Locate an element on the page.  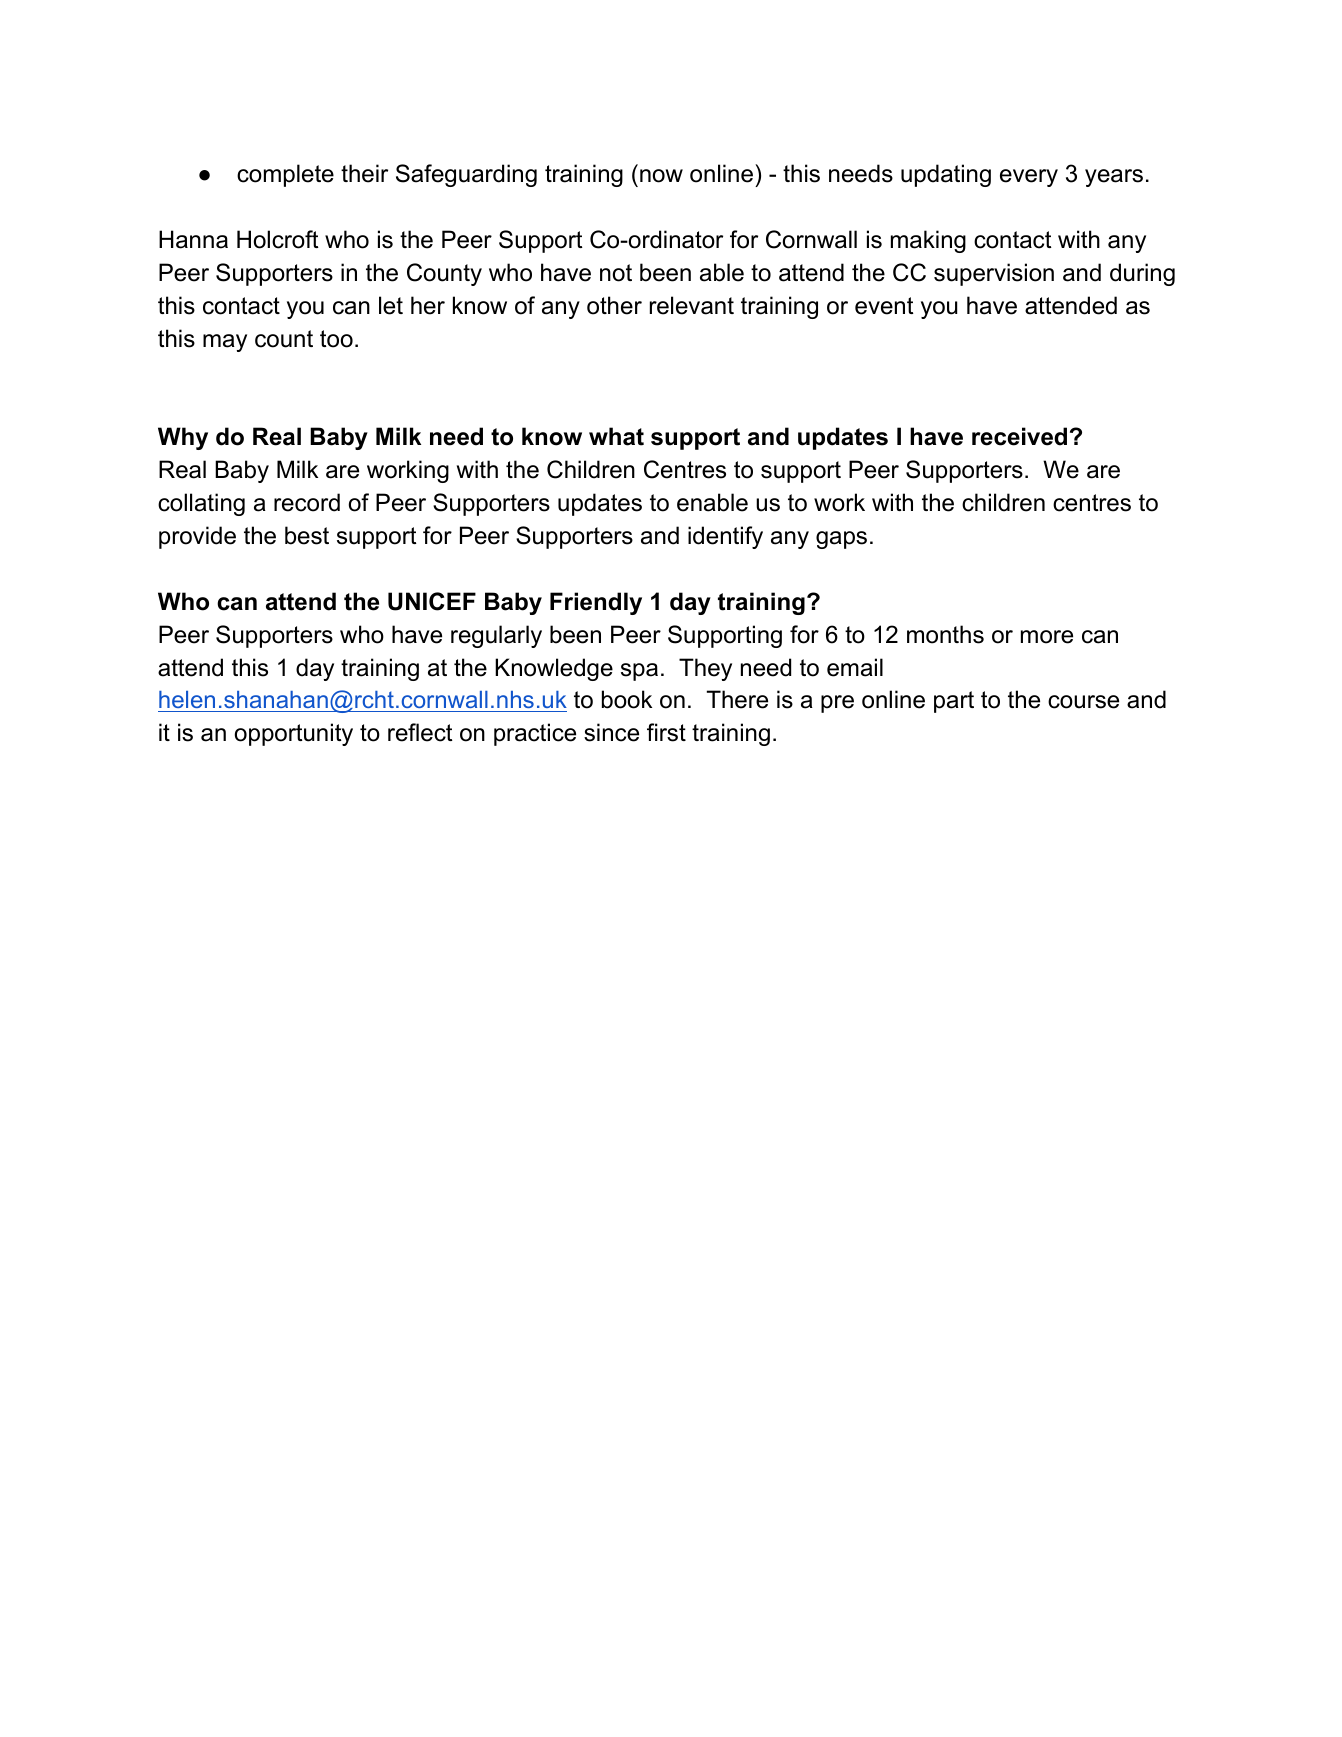
course is located at coordinates (1083, 702).
